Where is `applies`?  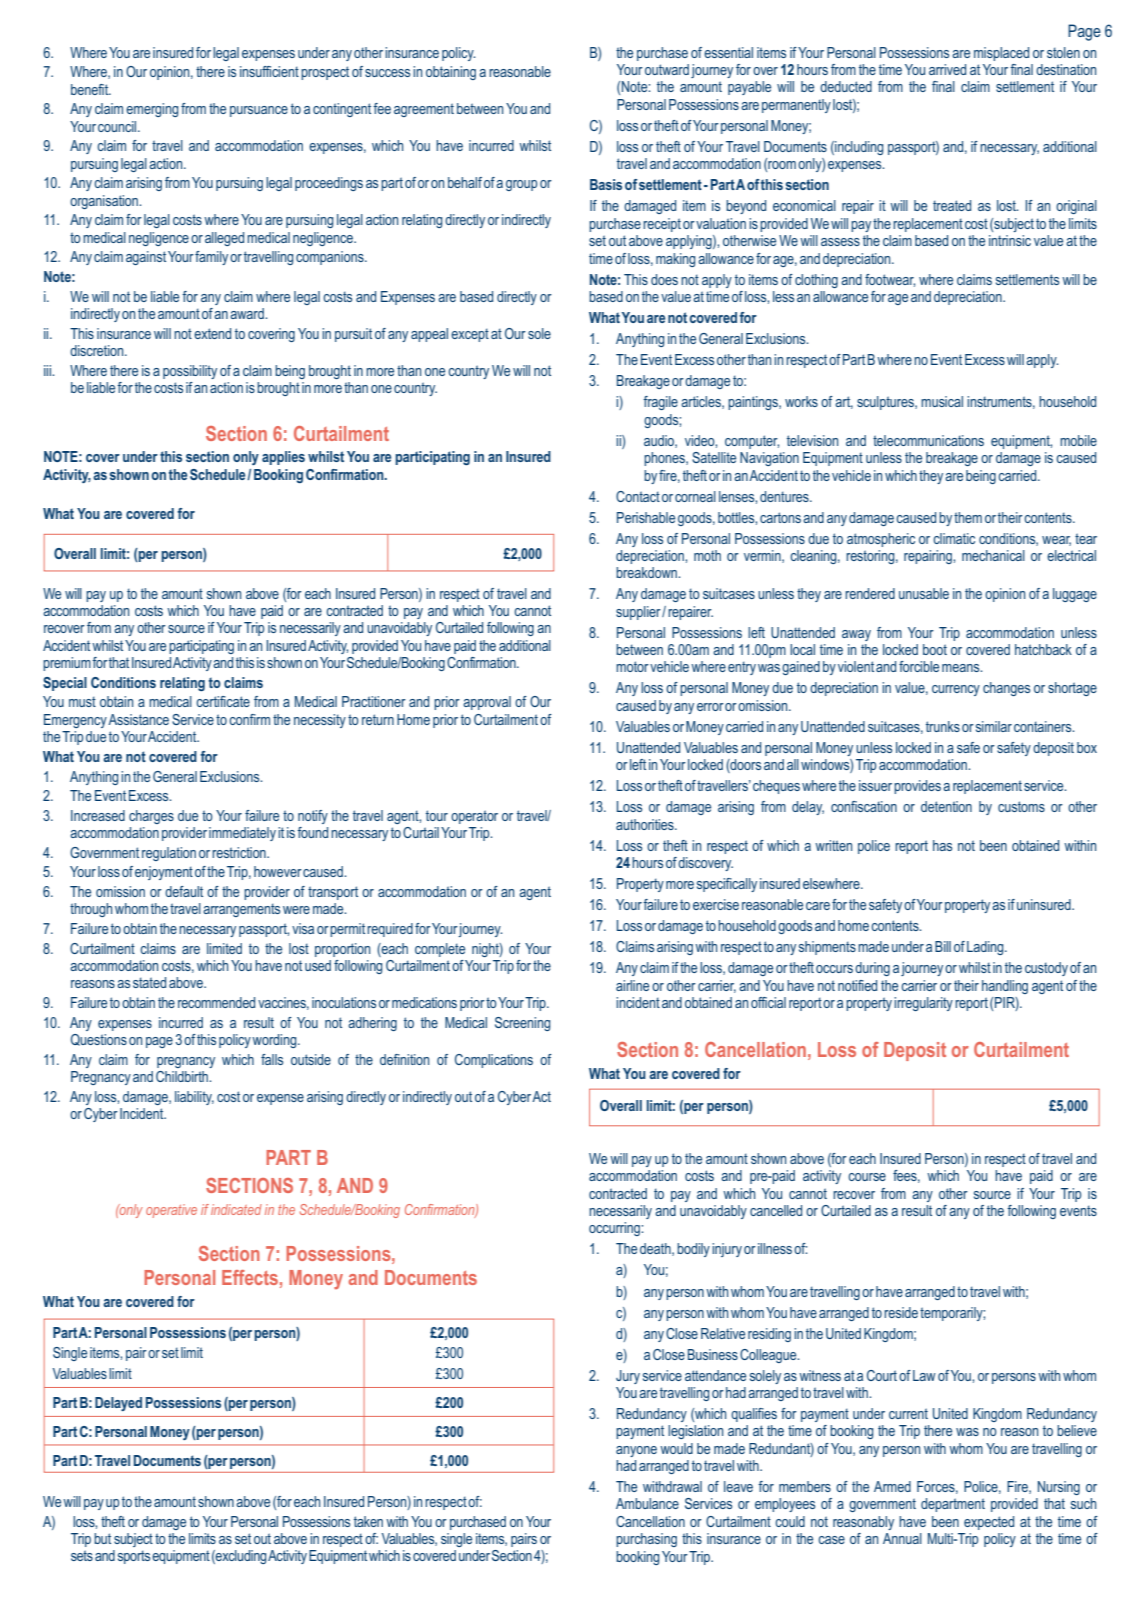 applies is located at coordinates (283, 458).
